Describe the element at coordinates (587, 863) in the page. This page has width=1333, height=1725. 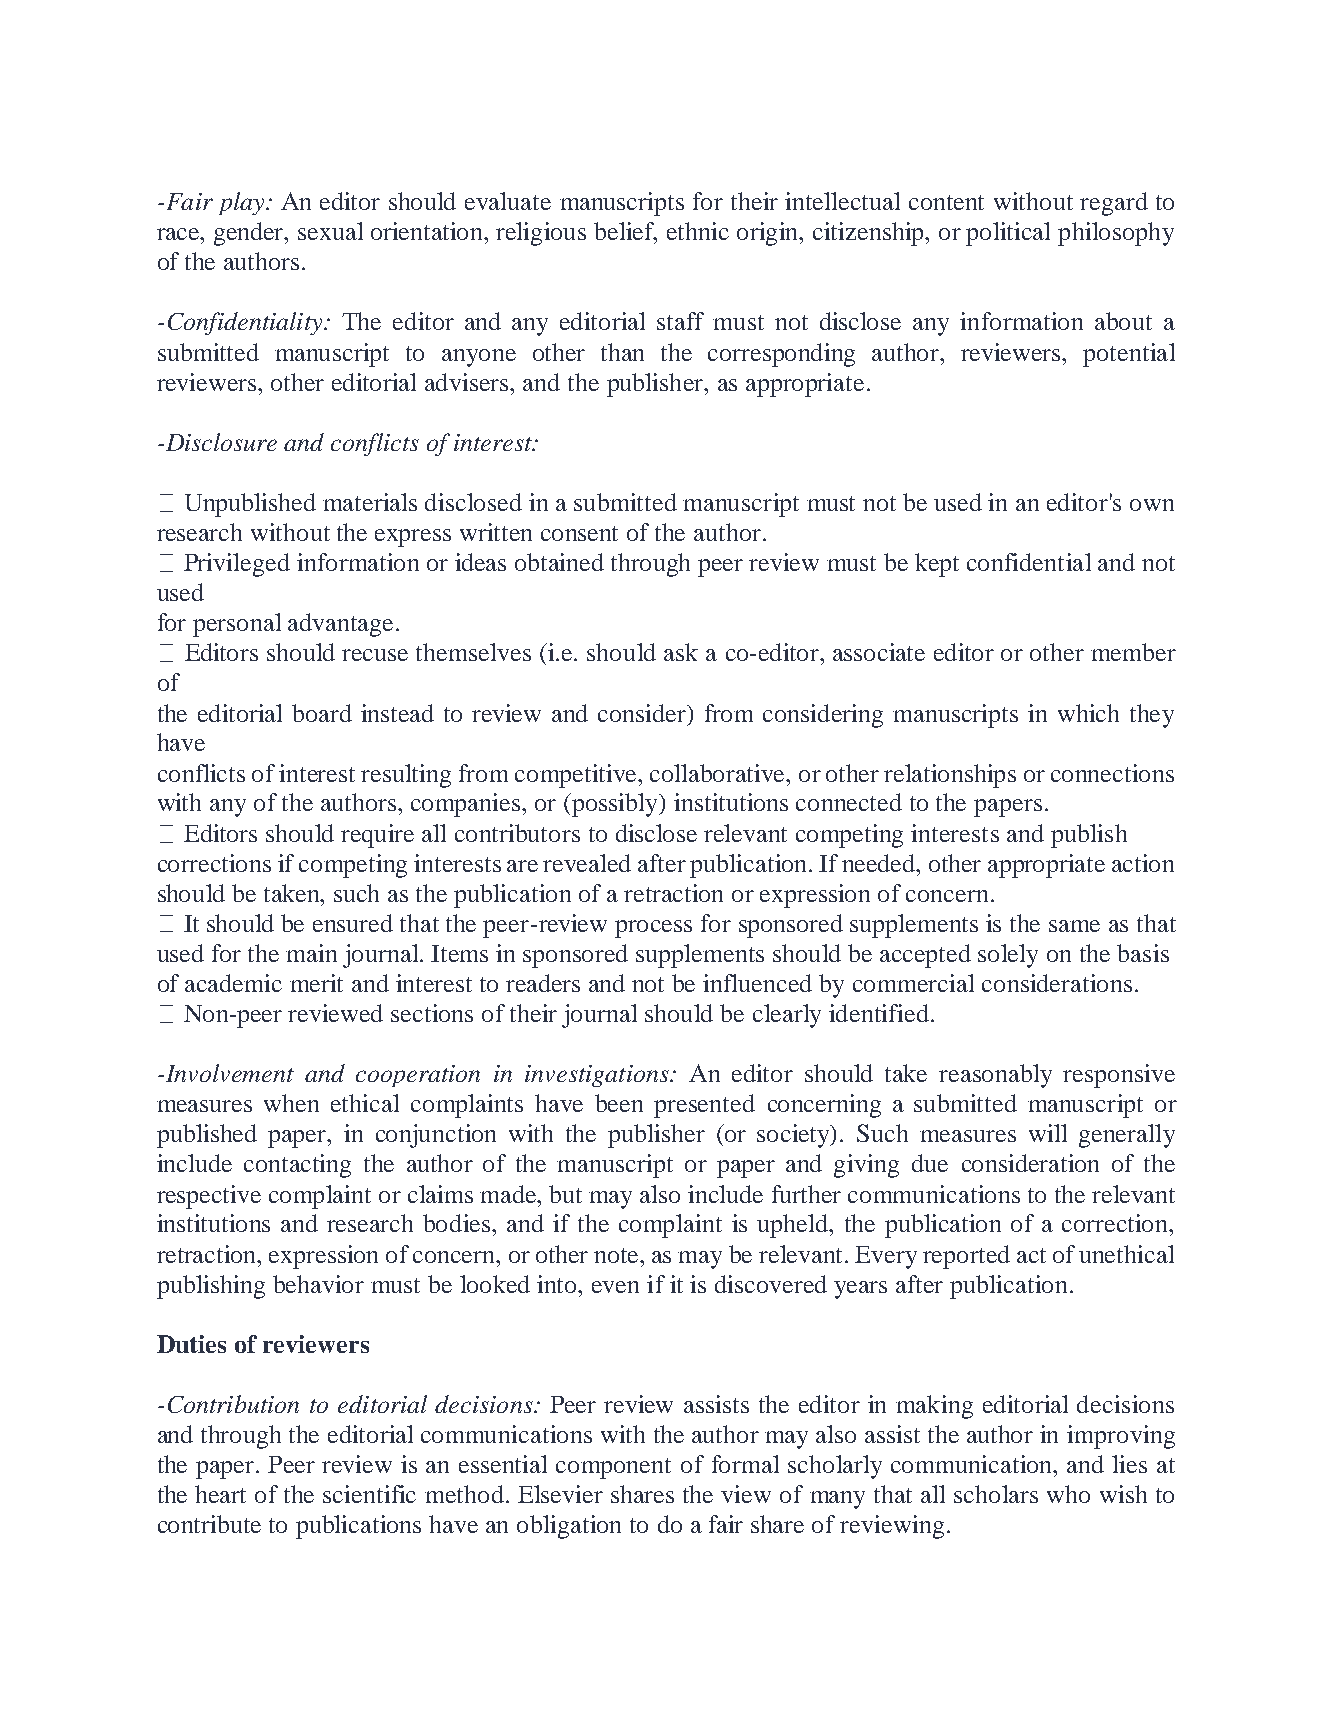
I see `revealed` at that location.
